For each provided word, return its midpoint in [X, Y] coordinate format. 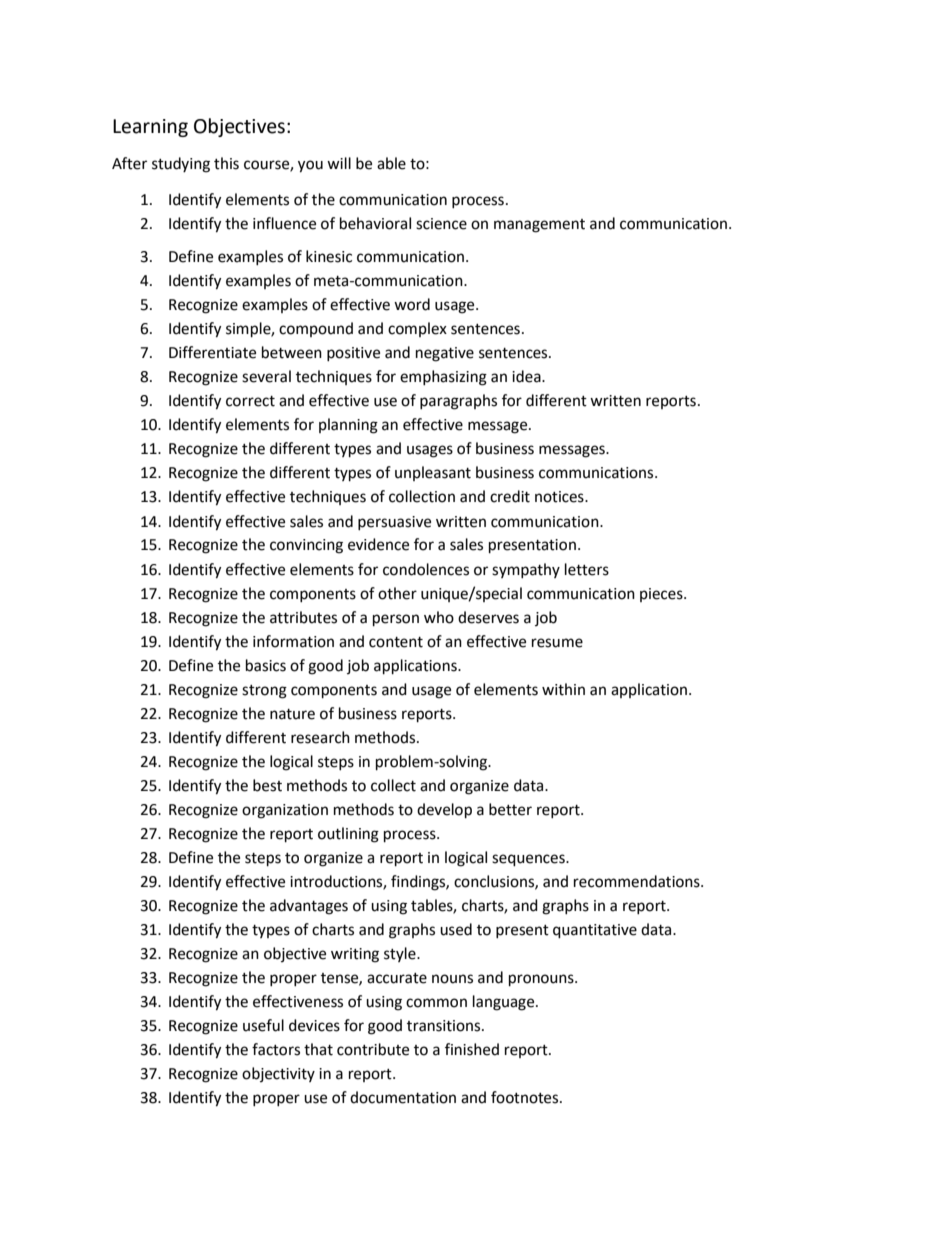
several [266, 376]
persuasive [394, 523]
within [563, 689]
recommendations [638, 881]
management [539, 226]
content [396, 642]
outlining [348, 835]
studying [181, 165]
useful [263, 1025]
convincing [306, 546]
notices [560, 497]
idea [527, 376]
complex [417, 329]
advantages [309, 907]
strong [264, 692]
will [339, 163]
